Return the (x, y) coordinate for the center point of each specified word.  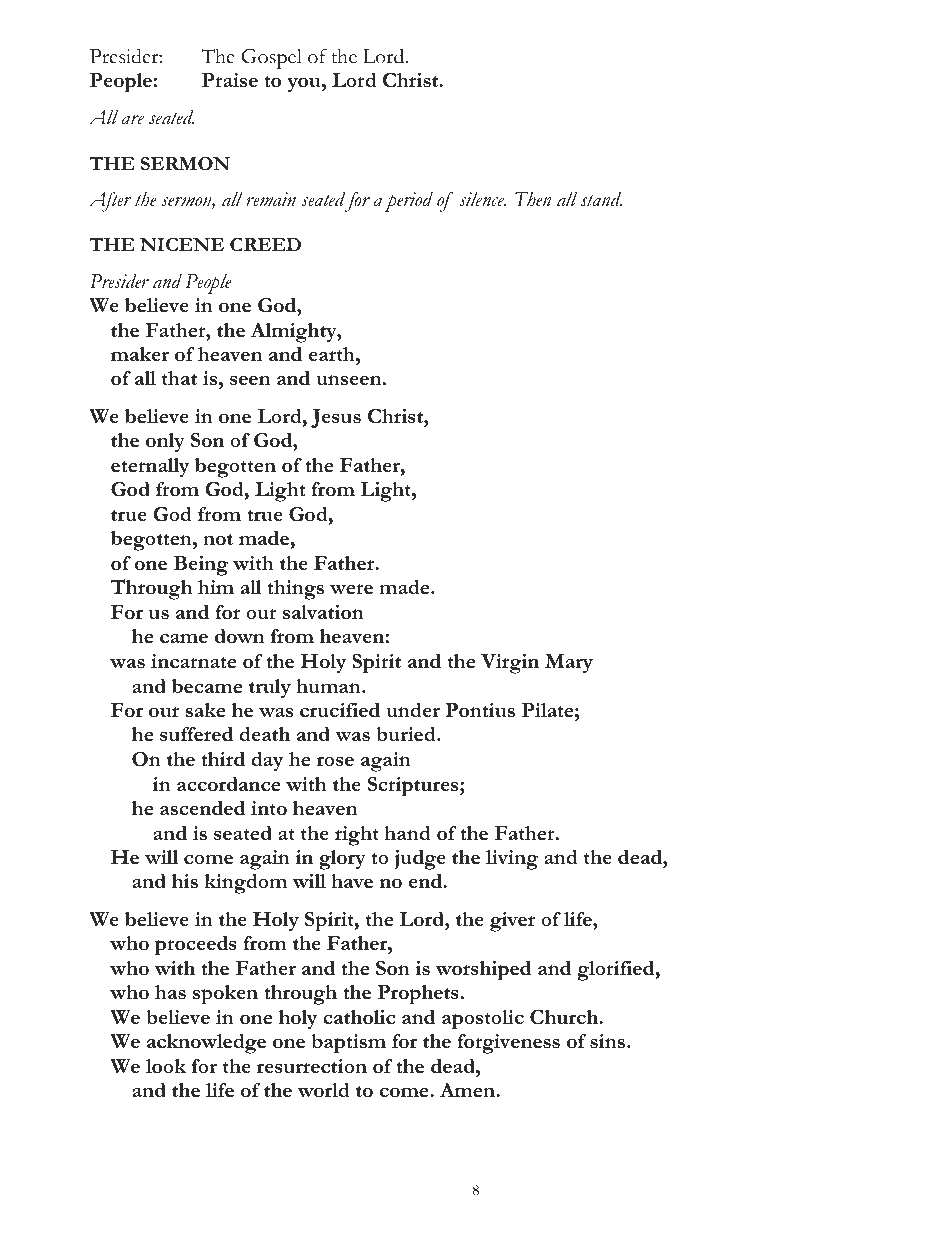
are (133, 120)
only (165, 442)
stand (601, 199)
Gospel (271, 59)
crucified (340, 710)
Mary (569, 663)
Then (533, 199)
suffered (196, 734)
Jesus (336, 418)
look (166, 1066)
